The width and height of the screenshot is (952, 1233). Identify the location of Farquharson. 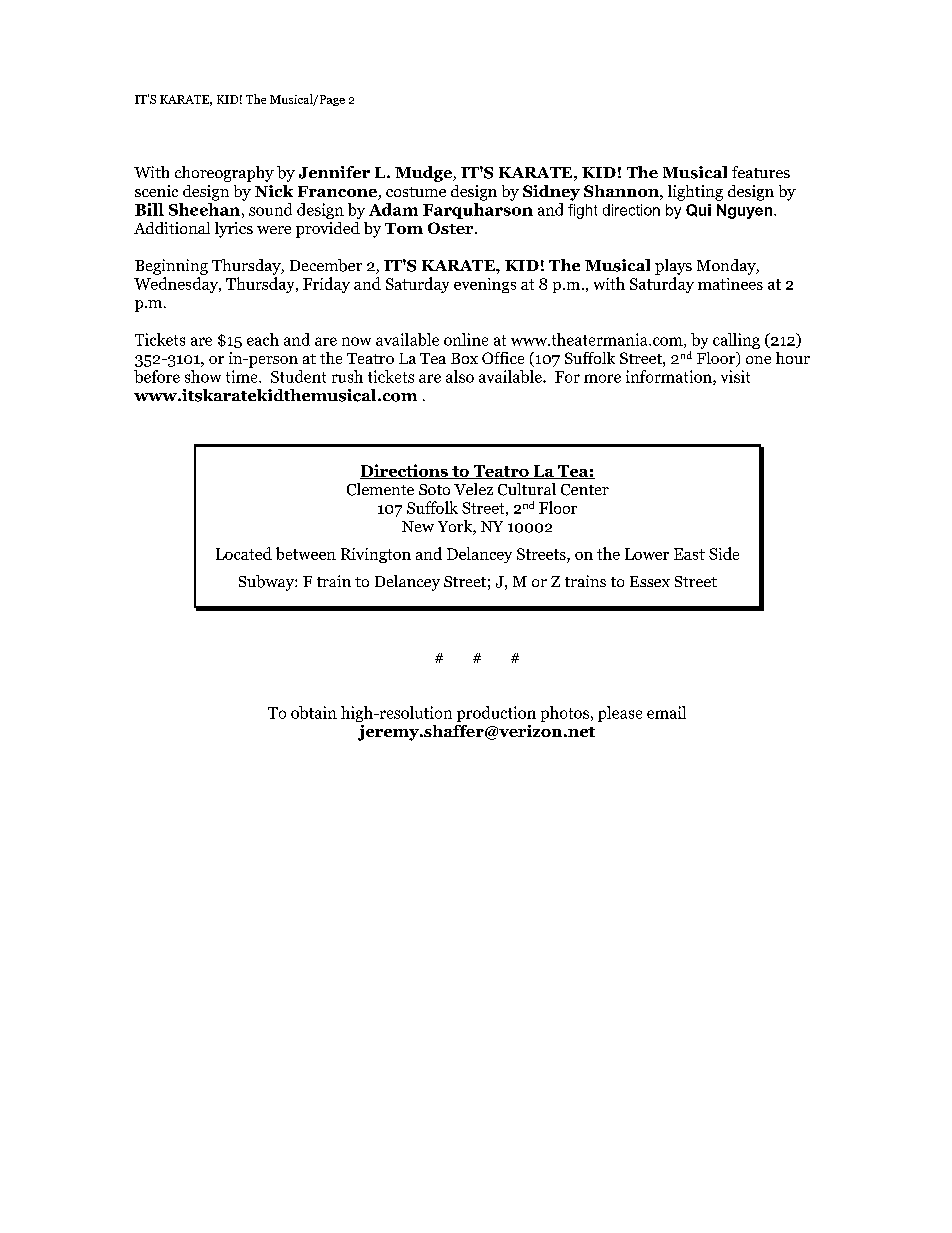
(478, 211).
